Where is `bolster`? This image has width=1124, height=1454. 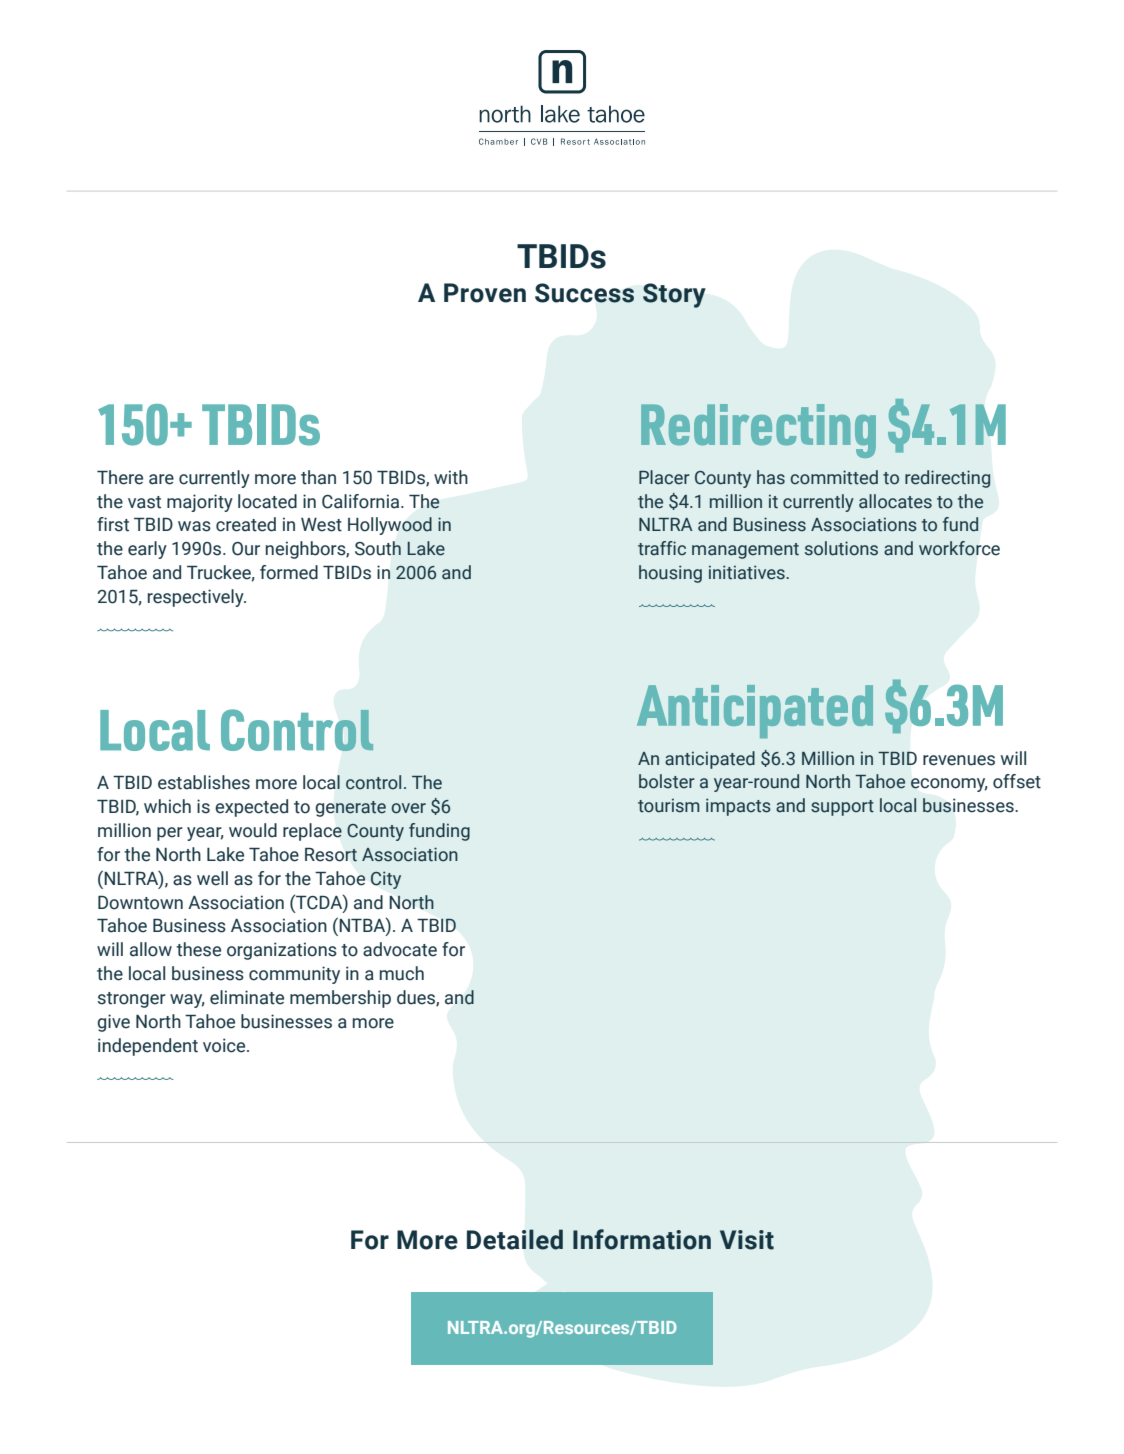 bolster is located at coordinates (667, 781).
